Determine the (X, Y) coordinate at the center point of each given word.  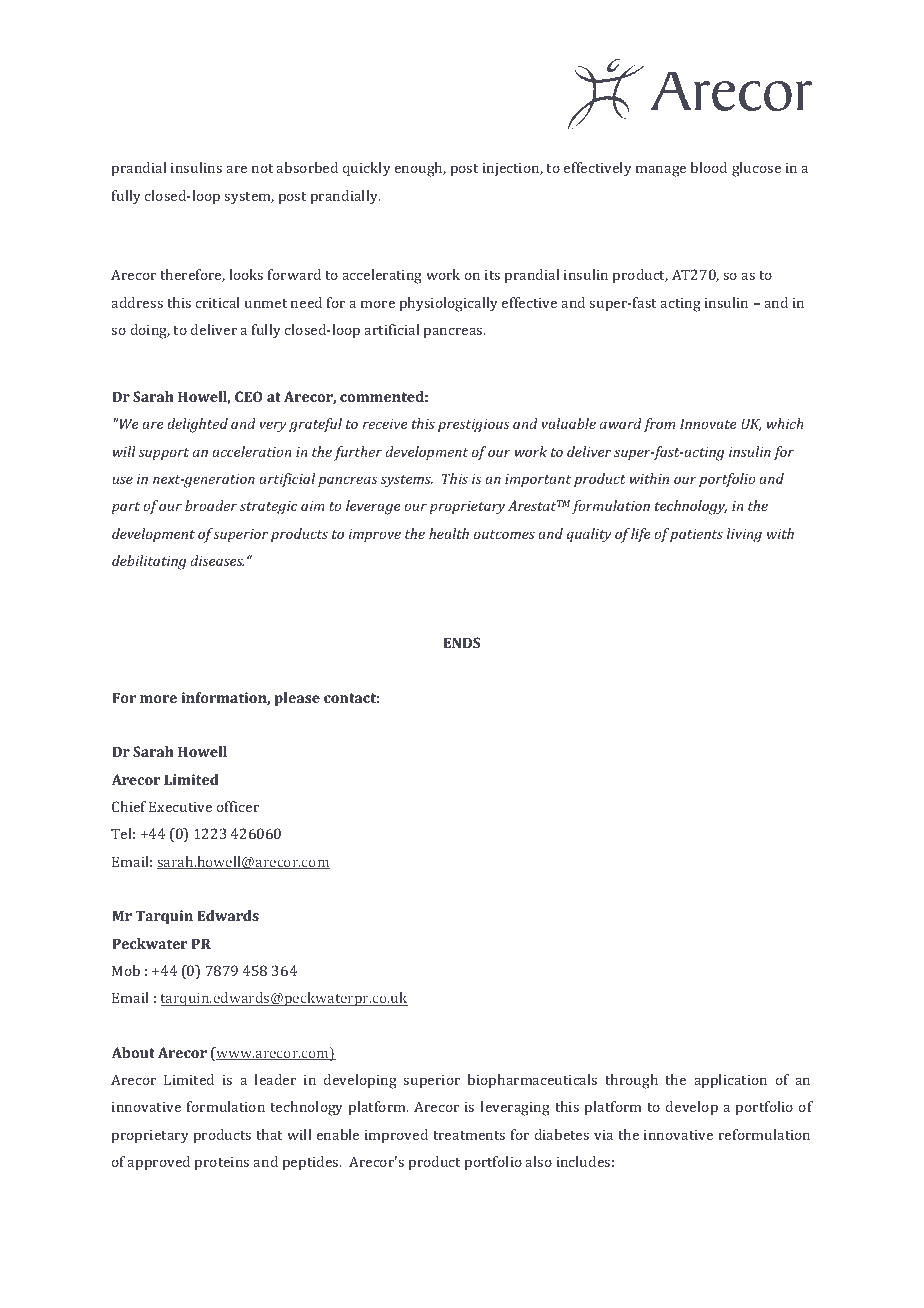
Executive (180, 806)
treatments (469, 1135)
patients (696, 536)
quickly (366, 169)
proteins (222, 1164)
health (449, 533)
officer (238, 806)
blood (708, 167)
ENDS (461, 642)
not (262, 168)
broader (211, 505)
